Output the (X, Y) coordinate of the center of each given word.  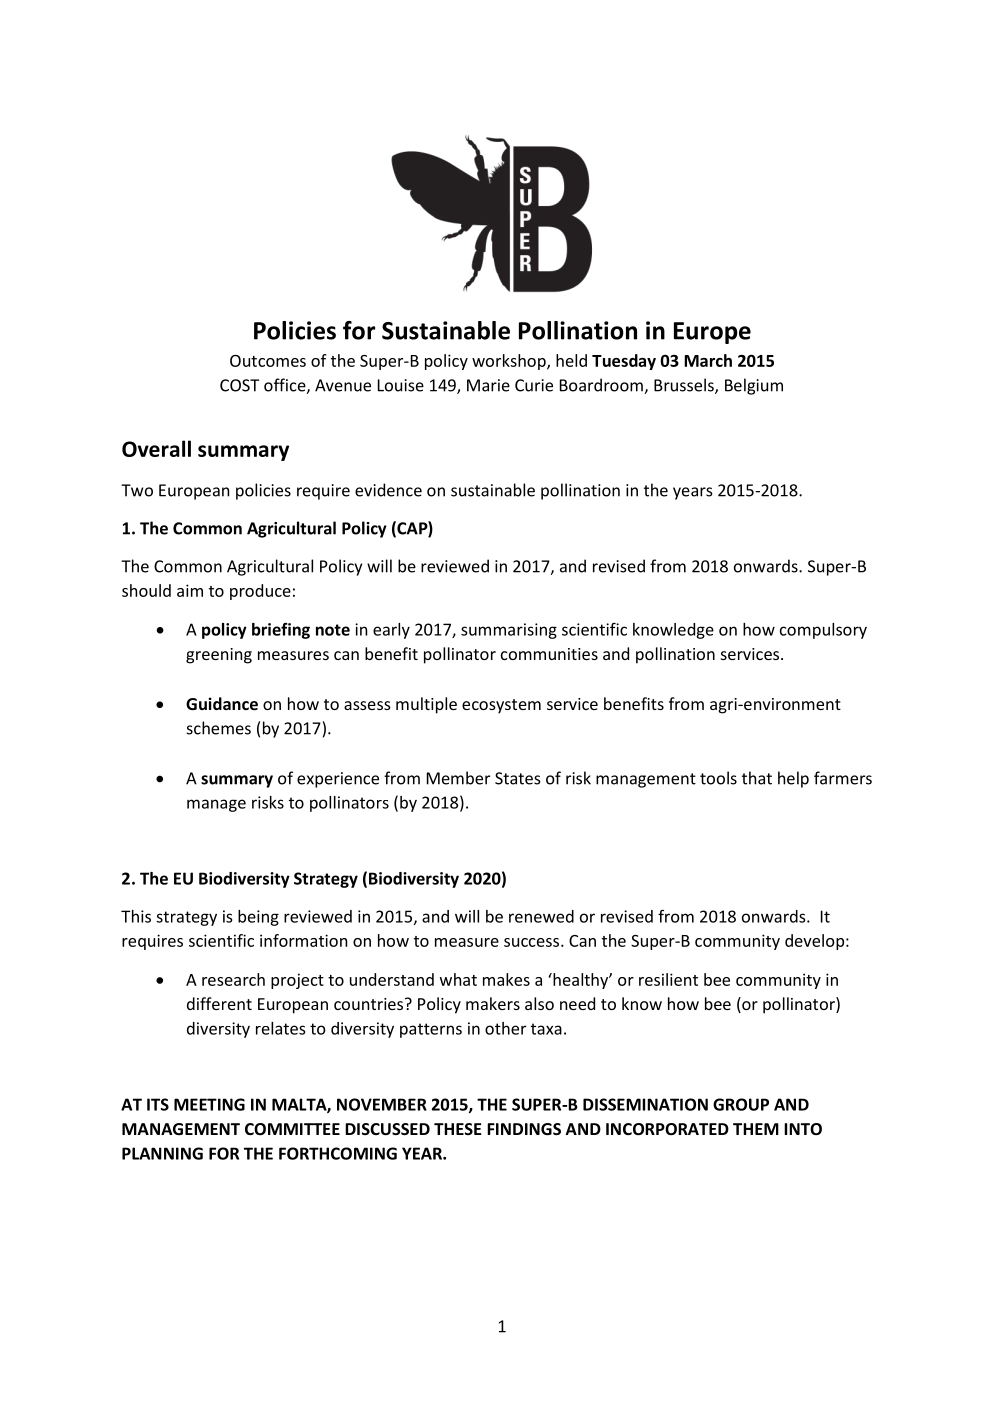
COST (239, 385)
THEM (756, 1129)
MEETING (209, 1104)
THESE (458, 1129)
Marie (488, 385)
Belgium (754, 386)
